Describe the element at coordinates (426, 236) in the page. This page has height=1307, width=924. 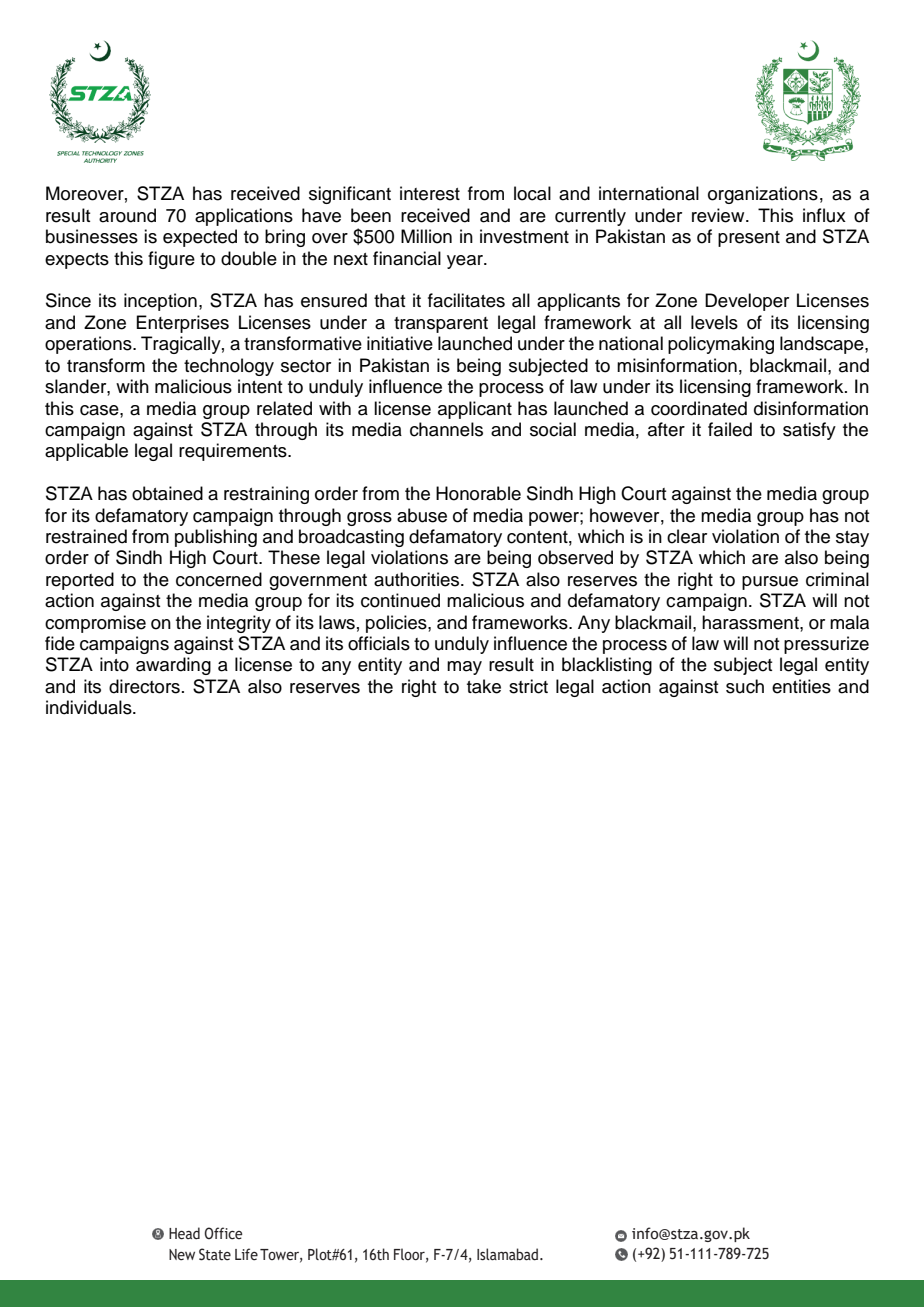
I see `Million` at that location.
